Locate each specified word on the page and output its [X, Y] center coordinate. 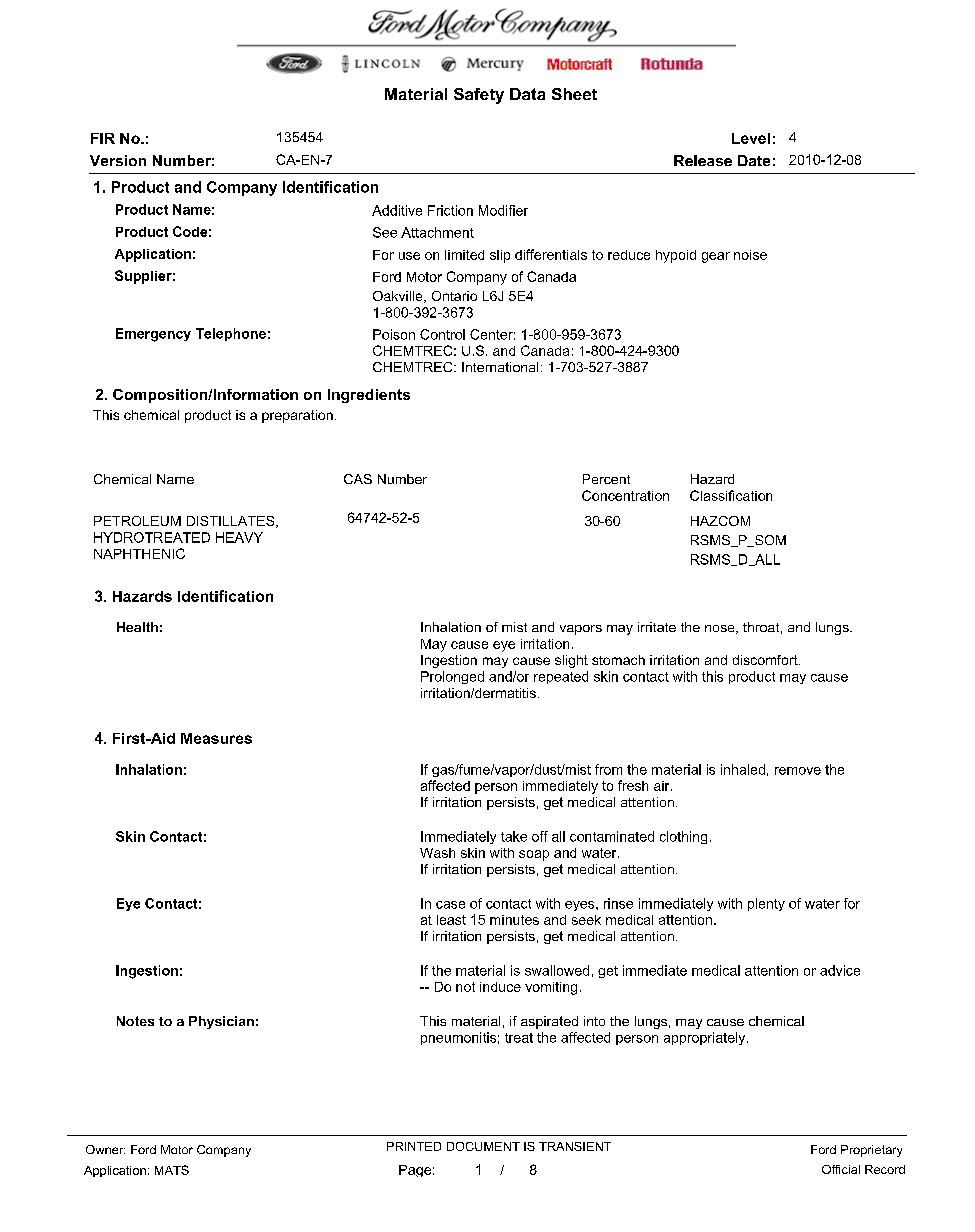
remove [798, 771]
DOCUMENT [483, 1146]
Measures [216, 738]
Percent [606, 479]
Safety [479, 96]
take [514, 836]
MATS [172, 1170]
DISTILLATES [232, 522]
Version [118, 160]
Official [841, 1169]
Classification [731, 495]
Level [751, 138]
